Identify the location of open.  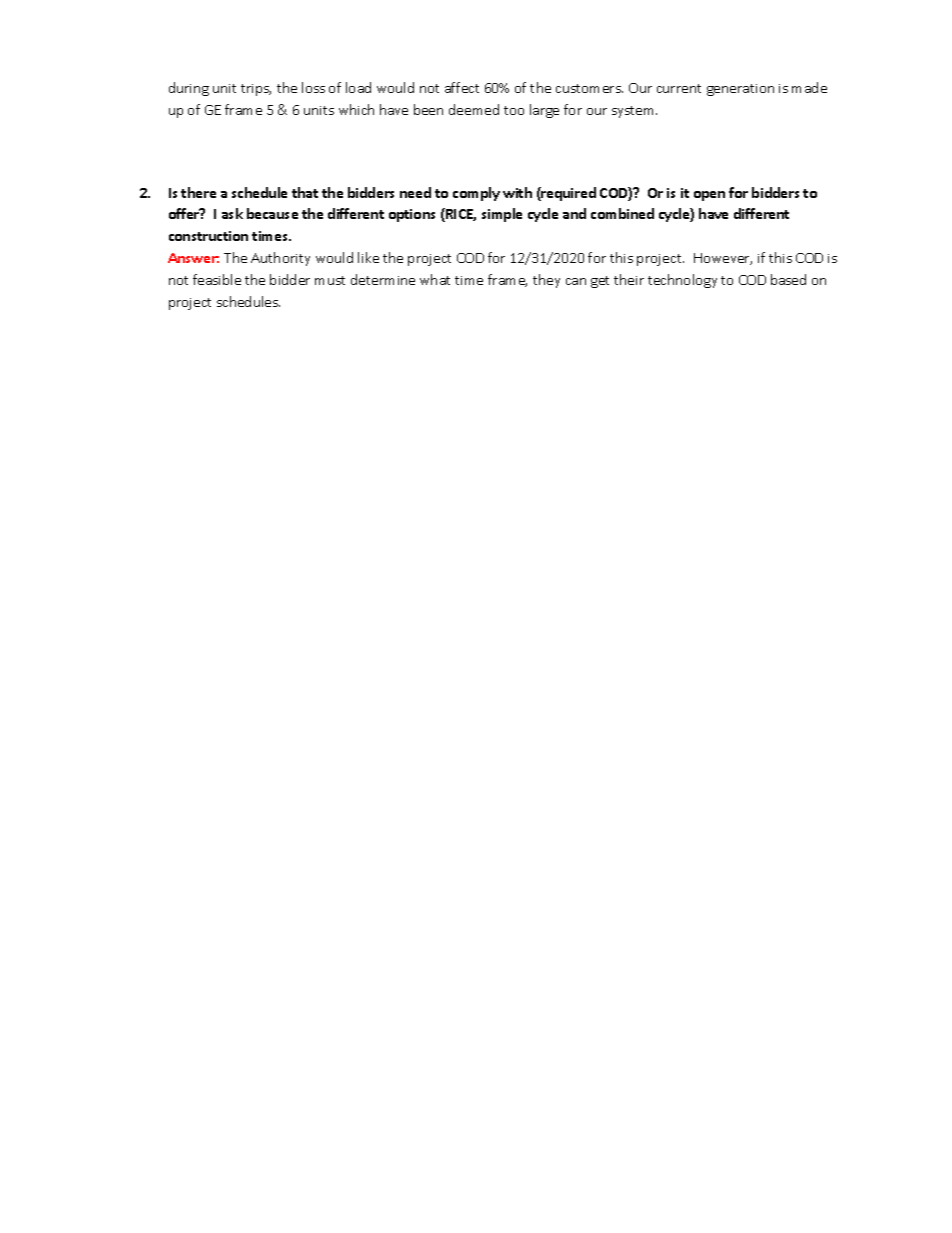
(709, 196).
